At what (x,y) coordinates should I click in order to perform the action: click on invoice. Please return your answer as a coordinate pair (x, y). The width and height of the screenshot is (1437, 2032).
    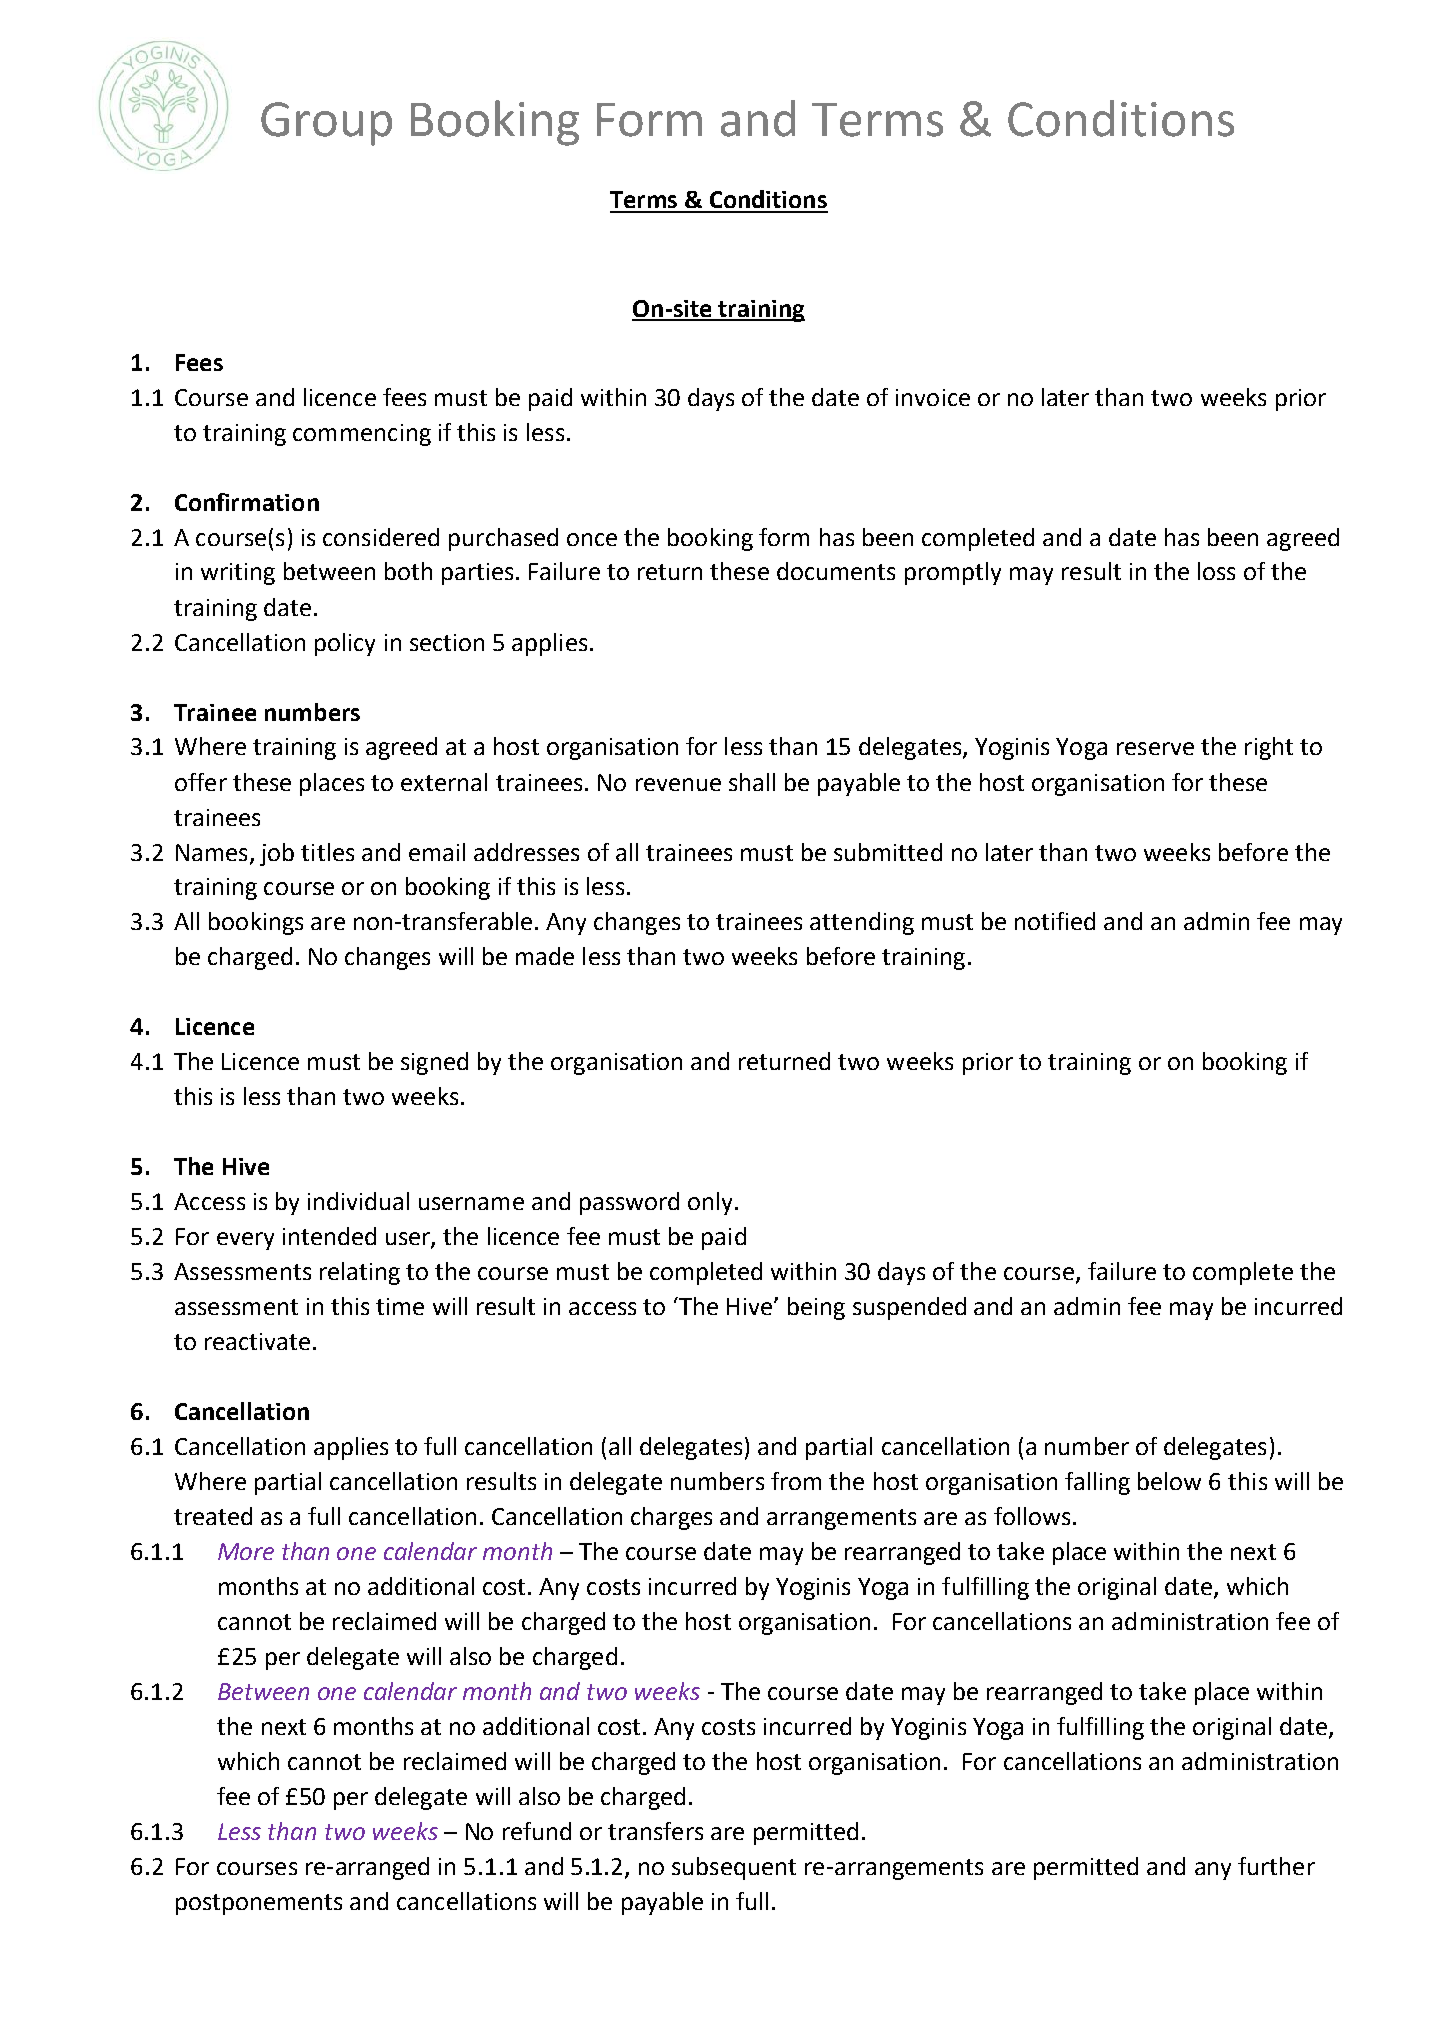
    Looking at the image, I should click on (933, 397).
